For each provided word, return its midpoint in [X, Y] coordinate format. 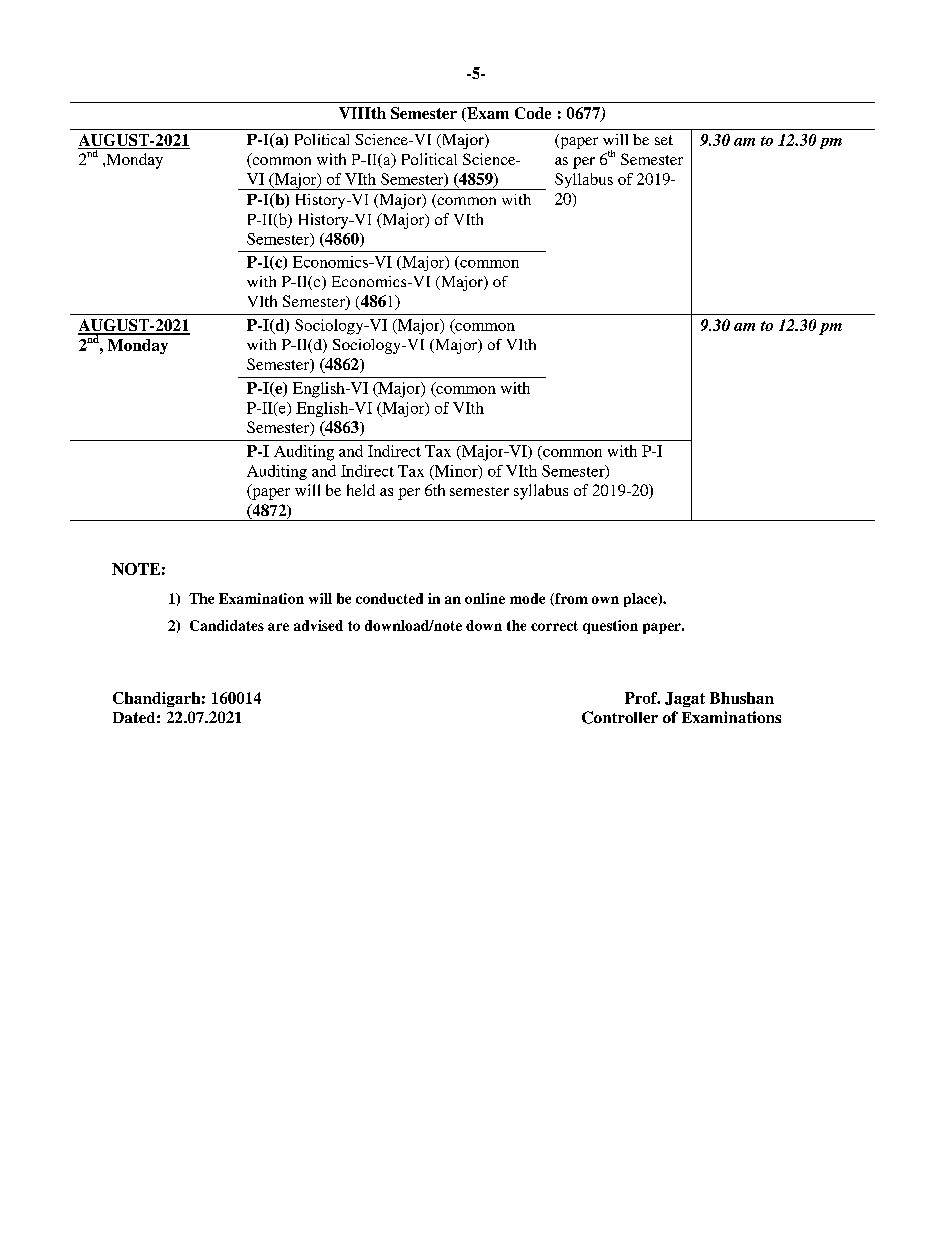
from [570, 599]
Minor [456, 472]
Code [533, 113]
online [485, 598]
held [361, 490]
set [664, 140]
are [278, 627]
